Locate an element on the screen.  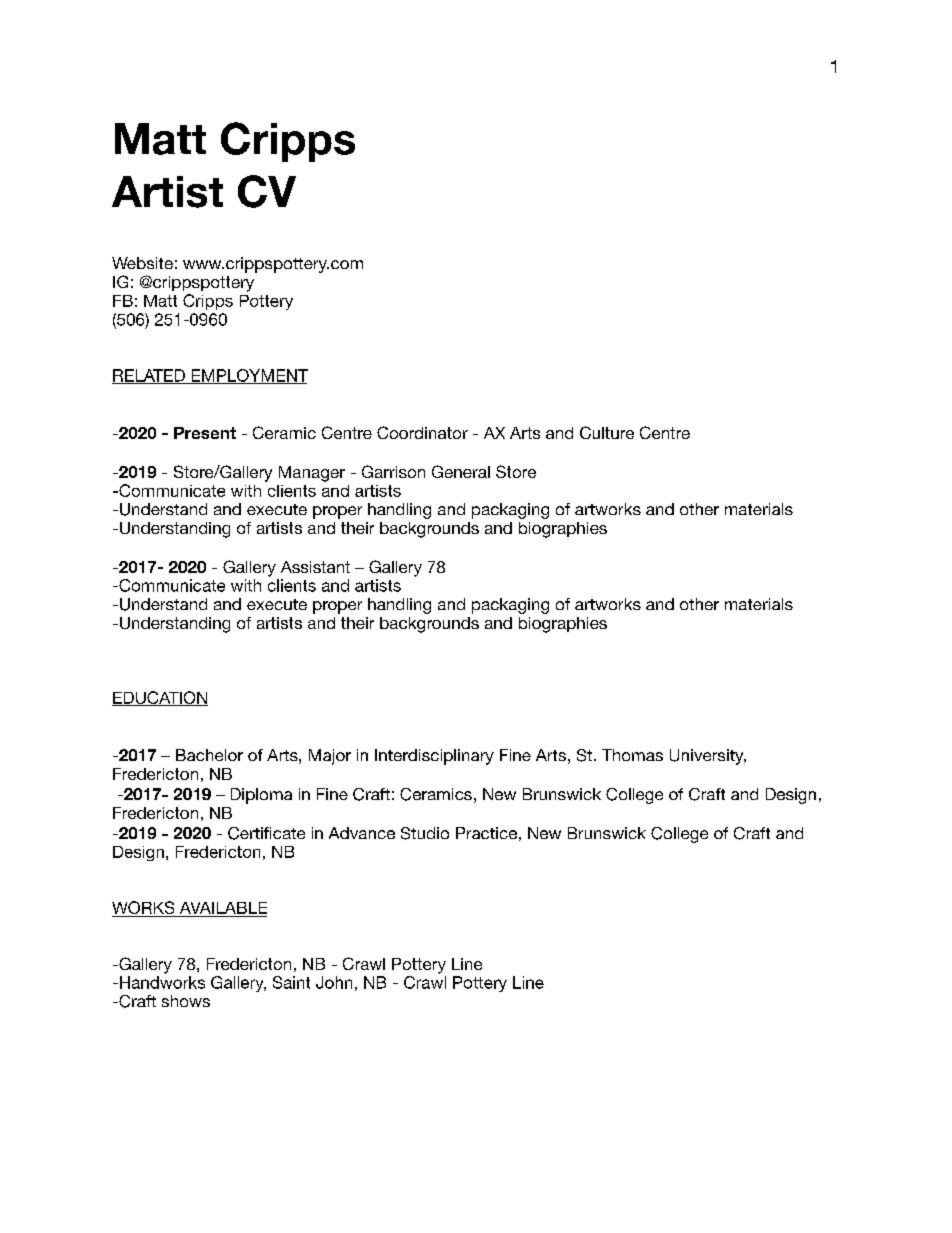
University is located at coordinates (708, 757).
